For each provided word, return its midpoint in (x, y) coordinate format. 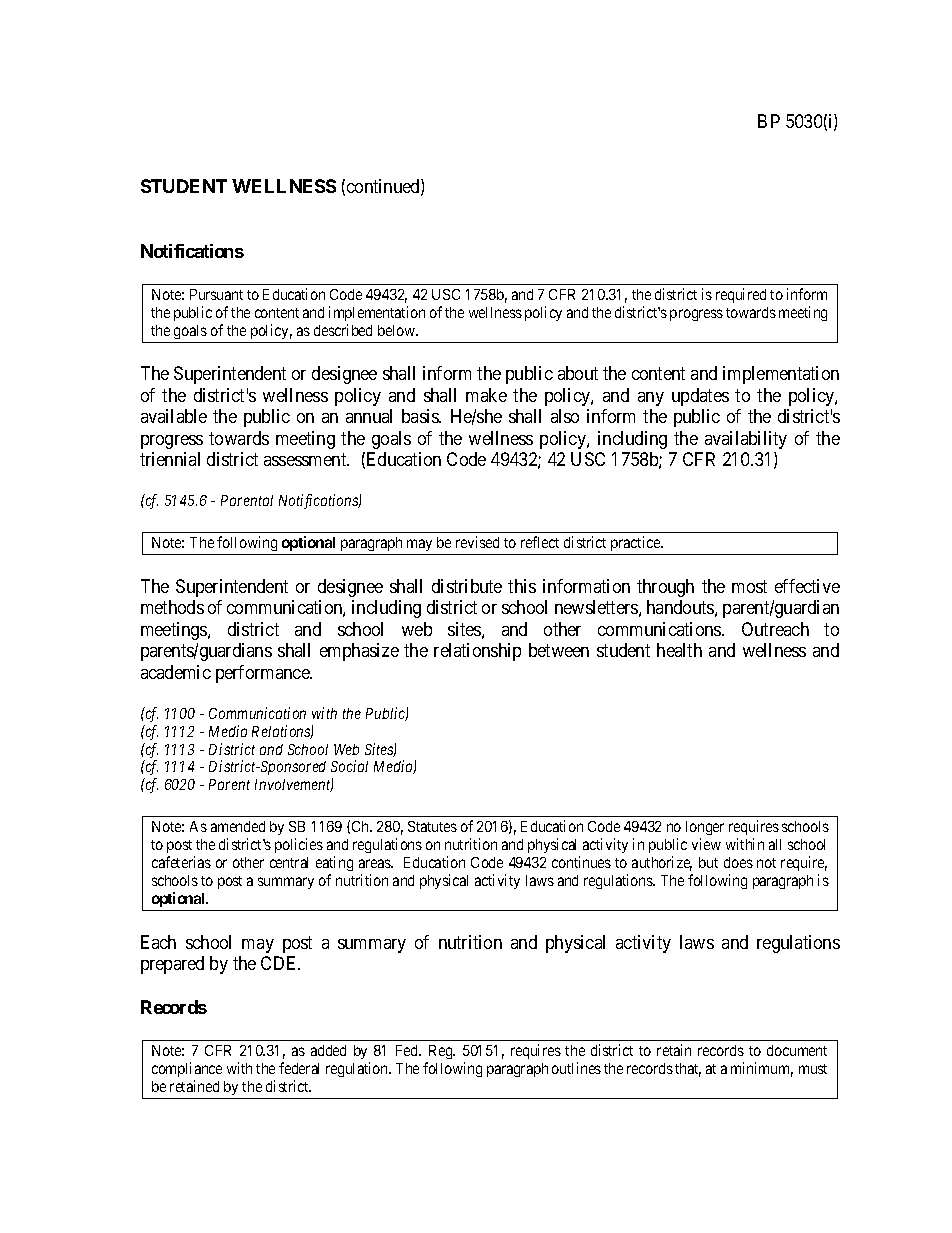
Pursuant (216, 294)
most (749, 586)
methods (172, 607)
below (398, 330)
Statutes (432, 826)
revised (477, 542)
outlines (576, 1068)
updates (700, 397)
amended (238, 826)
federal (299, 1068)
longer (705, 830)
